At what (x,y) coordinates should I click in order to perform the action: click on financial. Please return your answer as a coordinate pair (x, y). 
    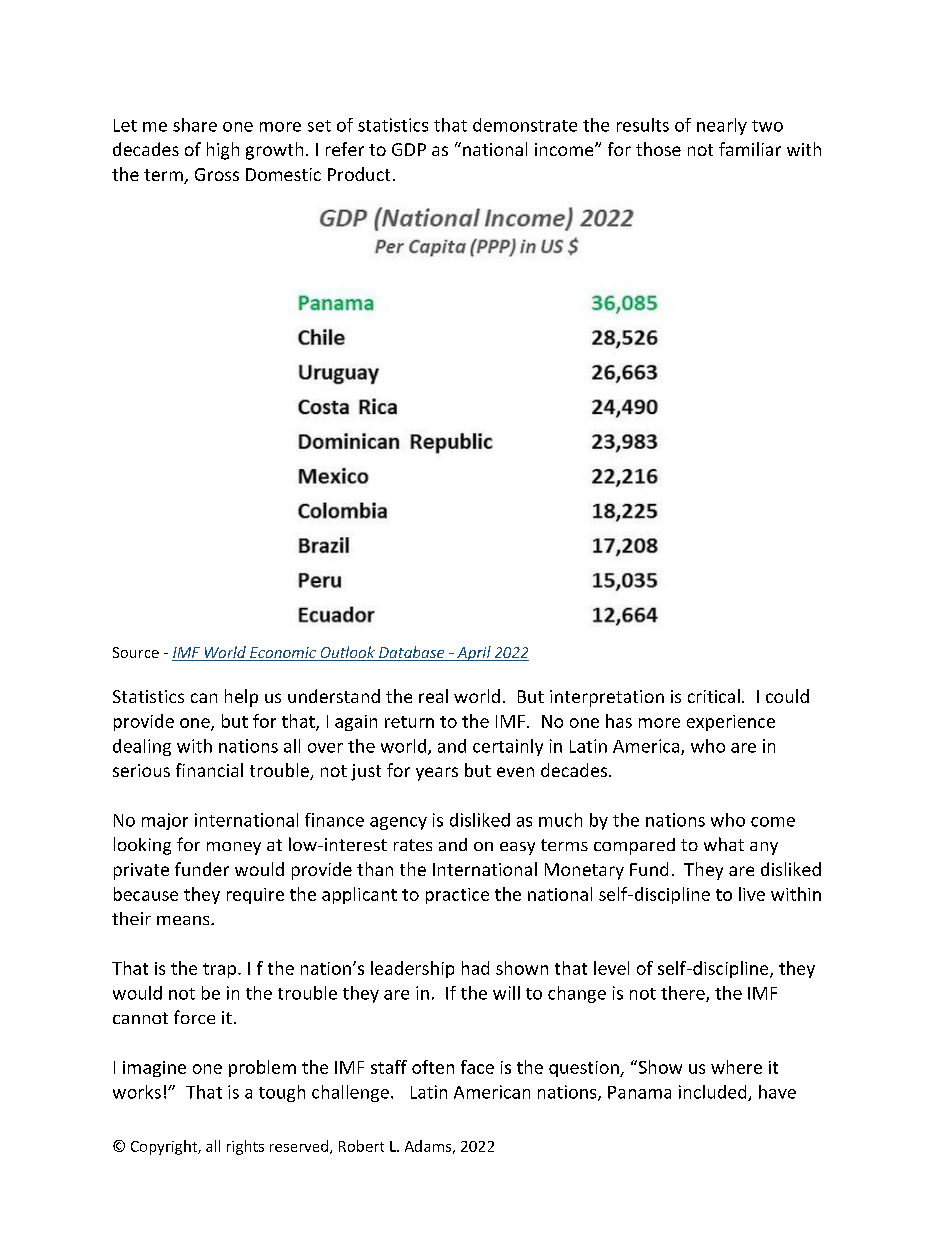
    Looking at the image, I should click on (209, 770).
